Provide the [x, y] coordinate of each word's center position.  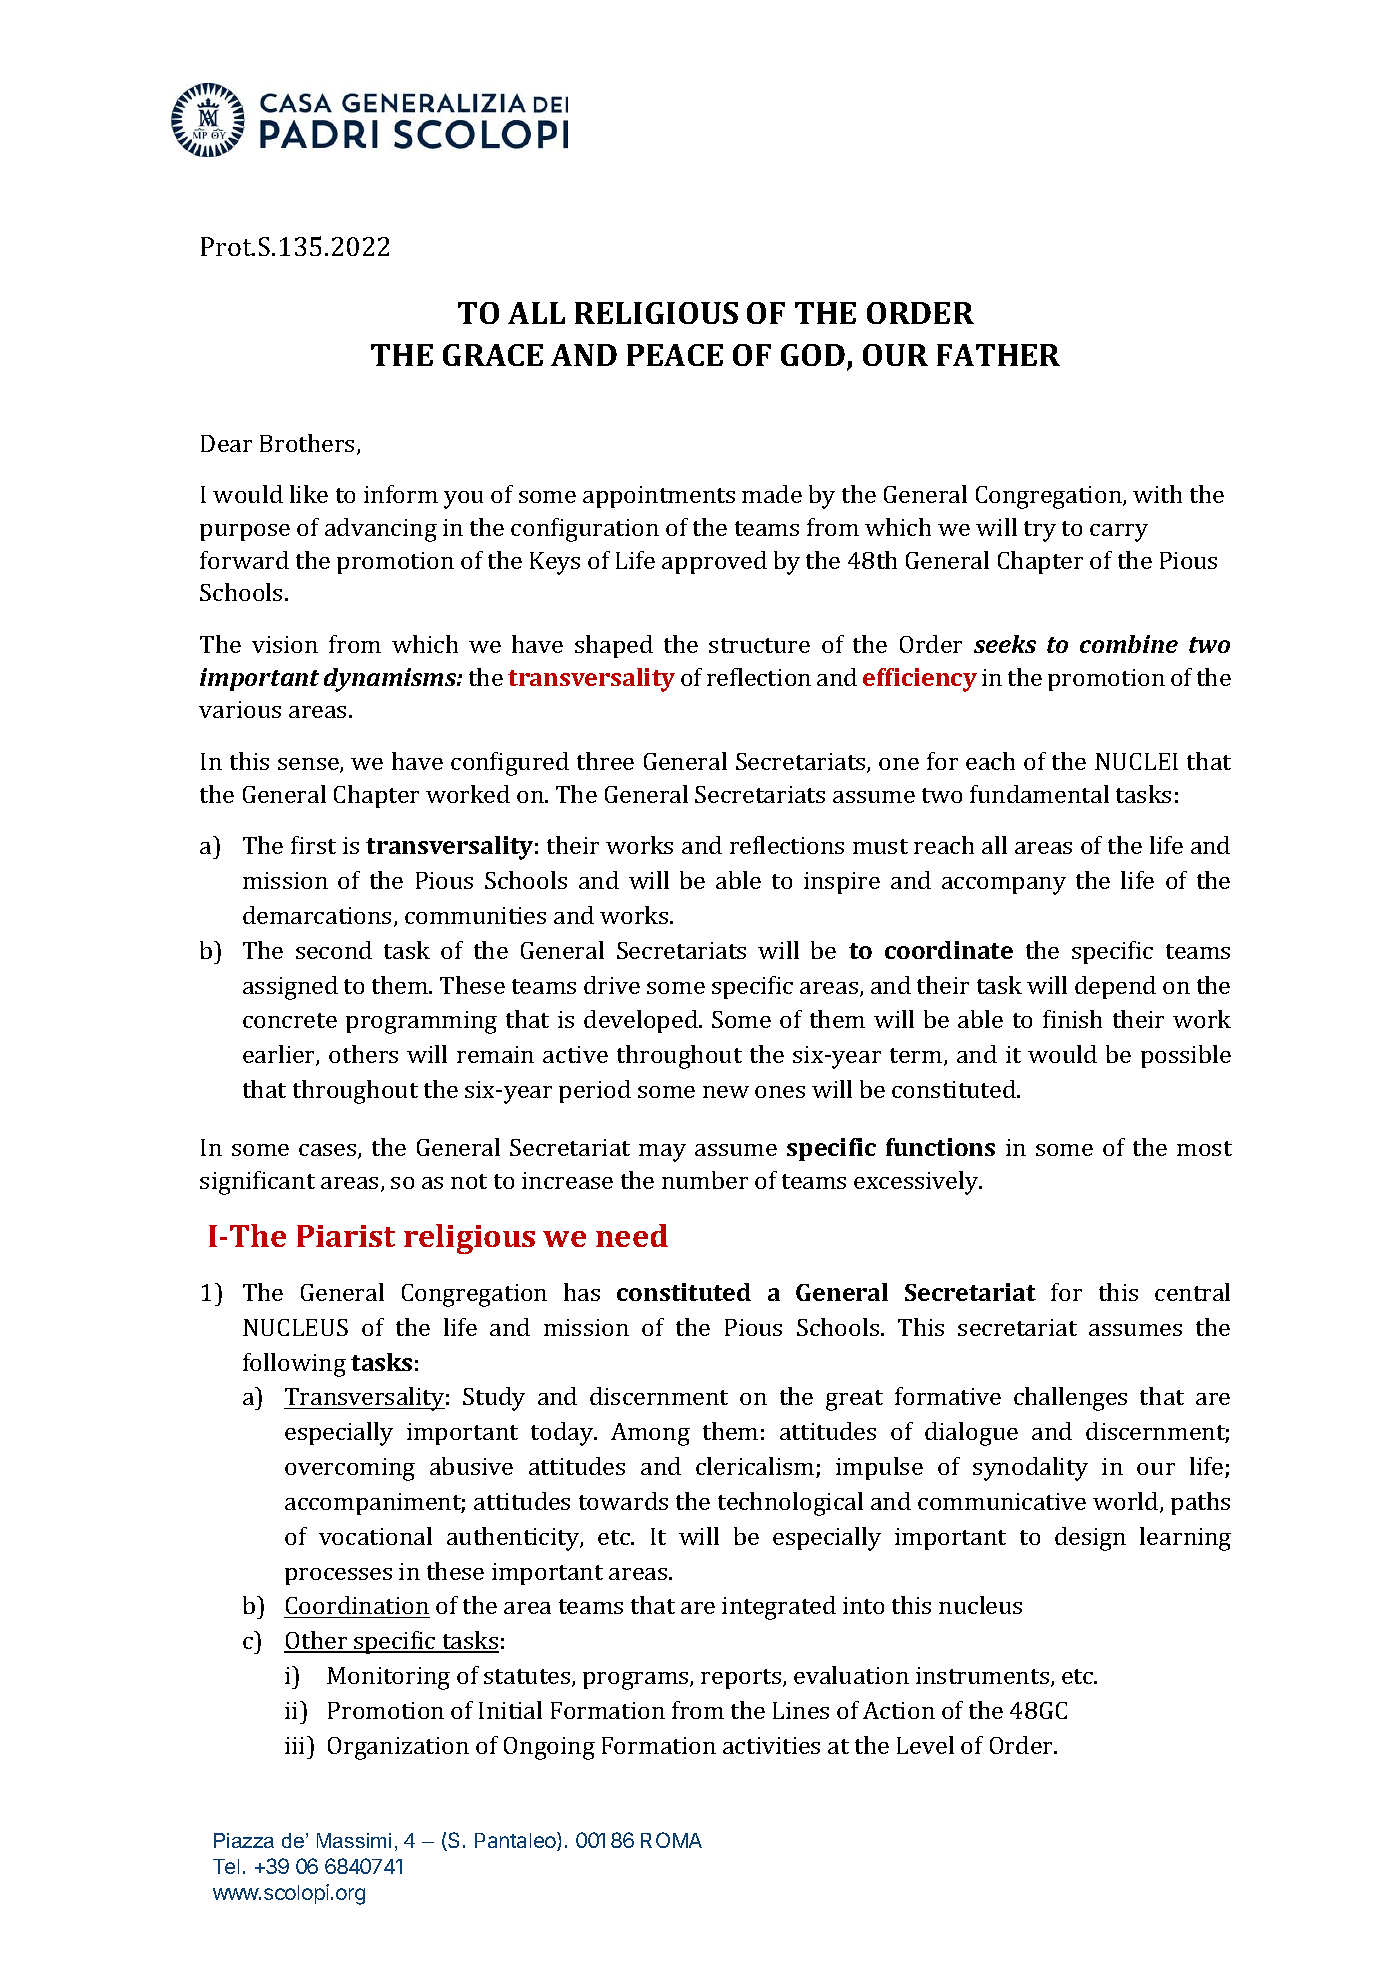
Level [925, 1745]
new [726, 1092]
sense [309, 765]
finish [1072, 1019]
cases [329, 1151]
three [605, 761]
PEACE [675, 355]
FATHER [998, 355]
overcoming [350, 1469]
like [309, 494]
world [1127, 1502]
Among [650, 1434]
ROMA [671, 1840]
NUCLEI [1136, 761]
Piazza [244, 1840]
